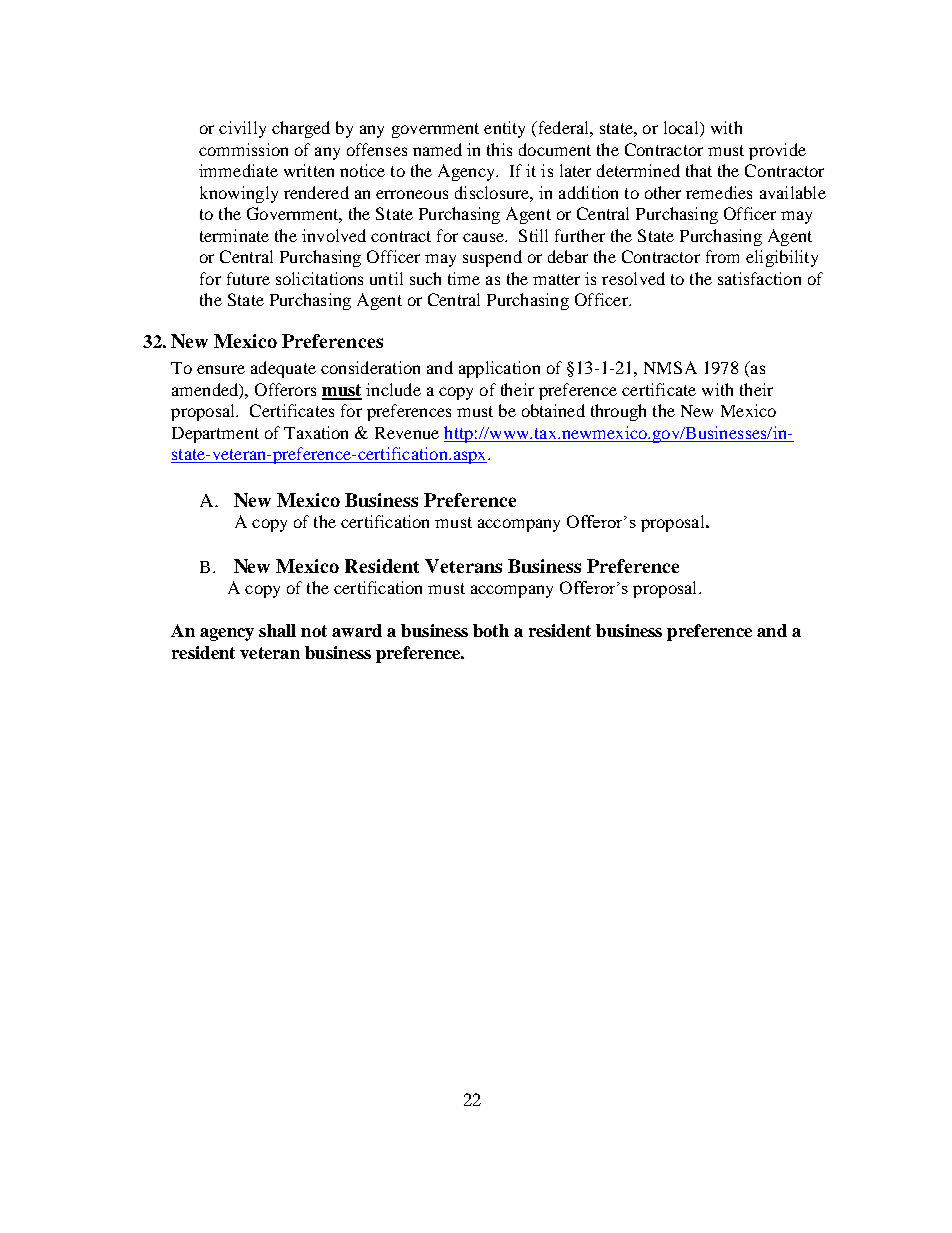 This screenshot has height=1233, width=952. Describe the element at coordinates (301, 129) in the screenshot. I see `charged` at that location.
